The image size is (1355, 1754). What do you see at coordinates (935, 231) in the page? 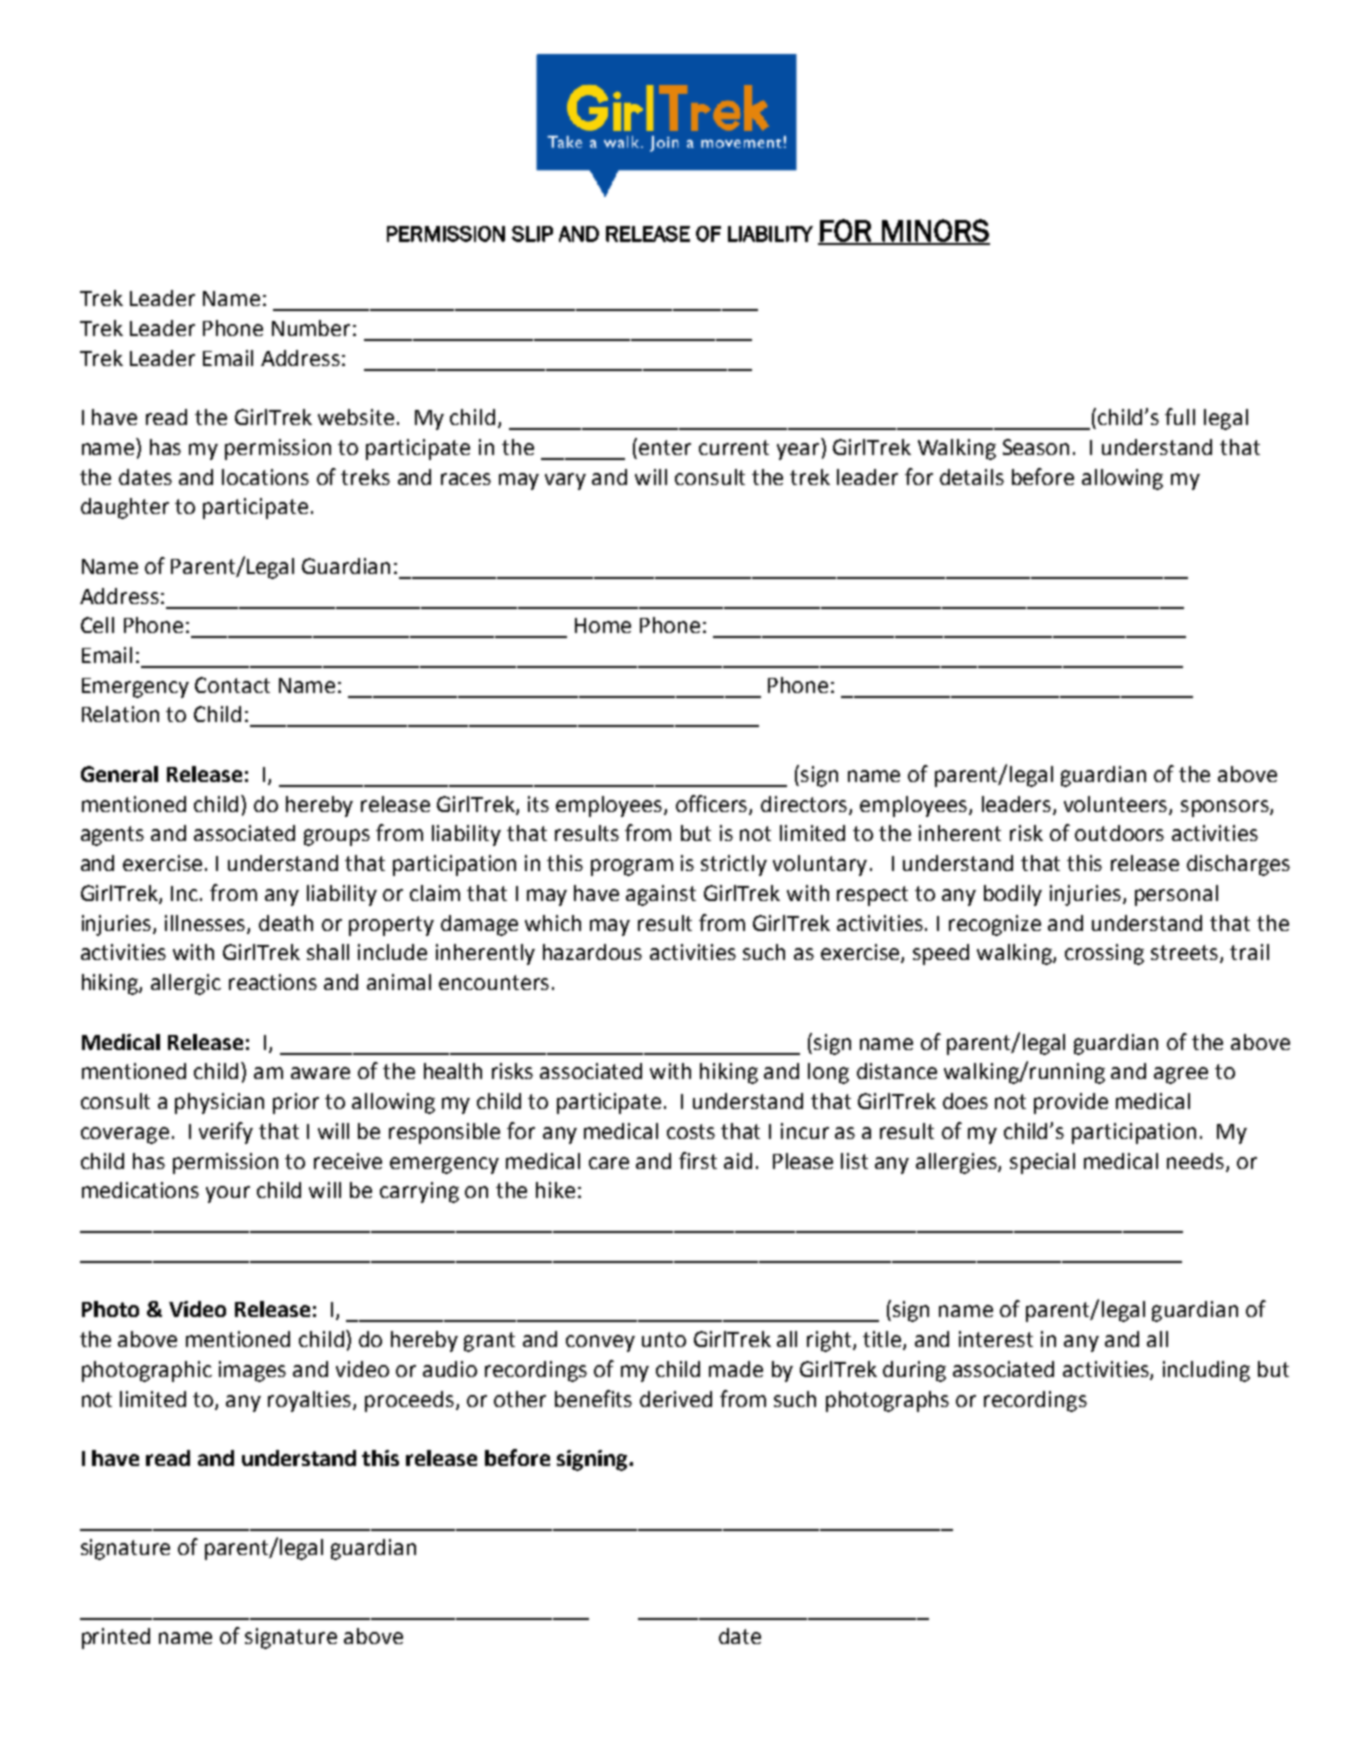
I see `MINORS` at bounding box center [935, 231].
